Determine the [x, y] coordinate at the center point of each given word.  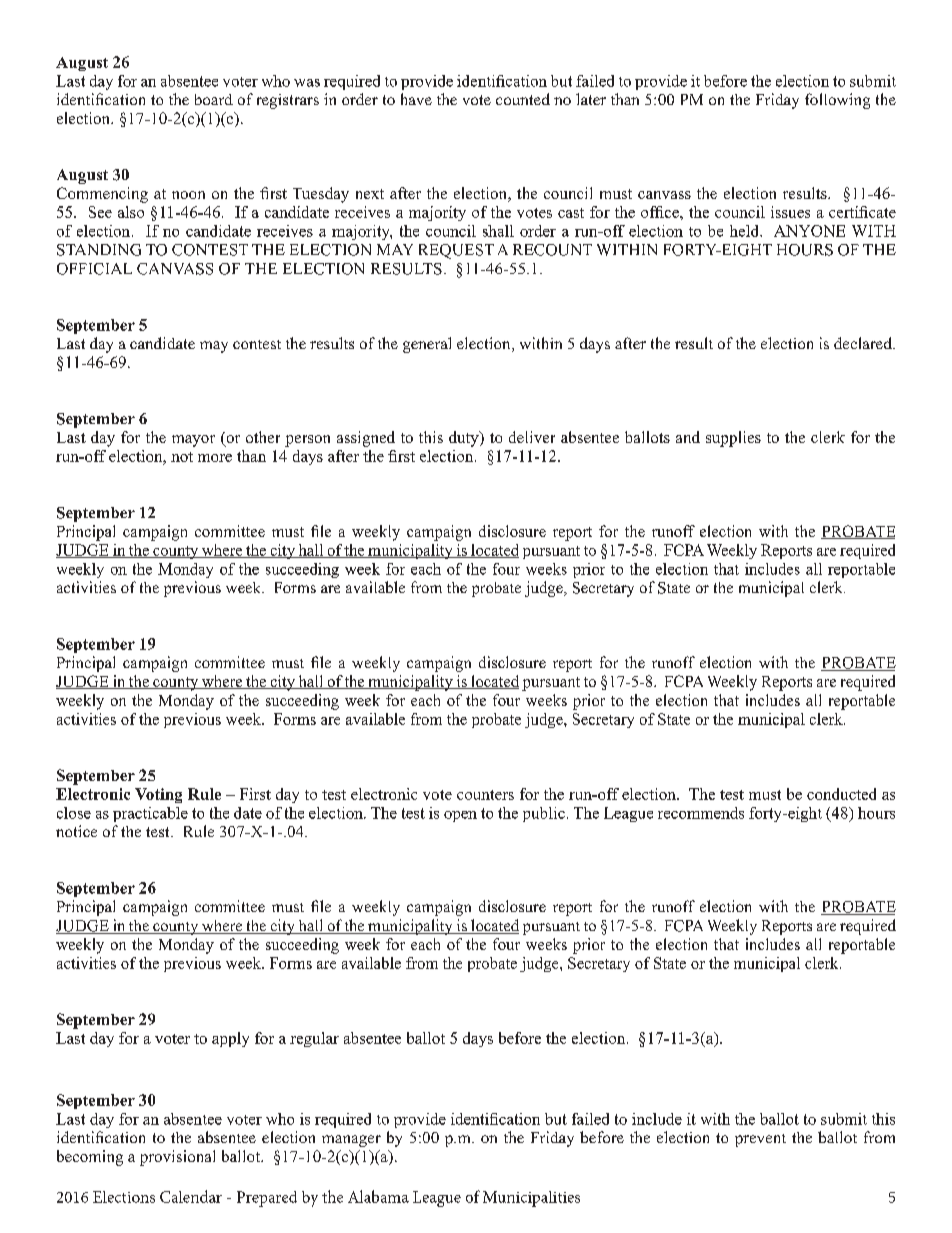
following [837, 101]
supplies [733, 439]
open [460, 816]
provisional [177, 1158]
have [416, 99]
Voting [158, 795]
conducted [841, 794]
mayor [193, 441]
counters [485, 795]
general [427, 345]
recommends [701, 813]
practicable [150, 814]
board [214, 99]
